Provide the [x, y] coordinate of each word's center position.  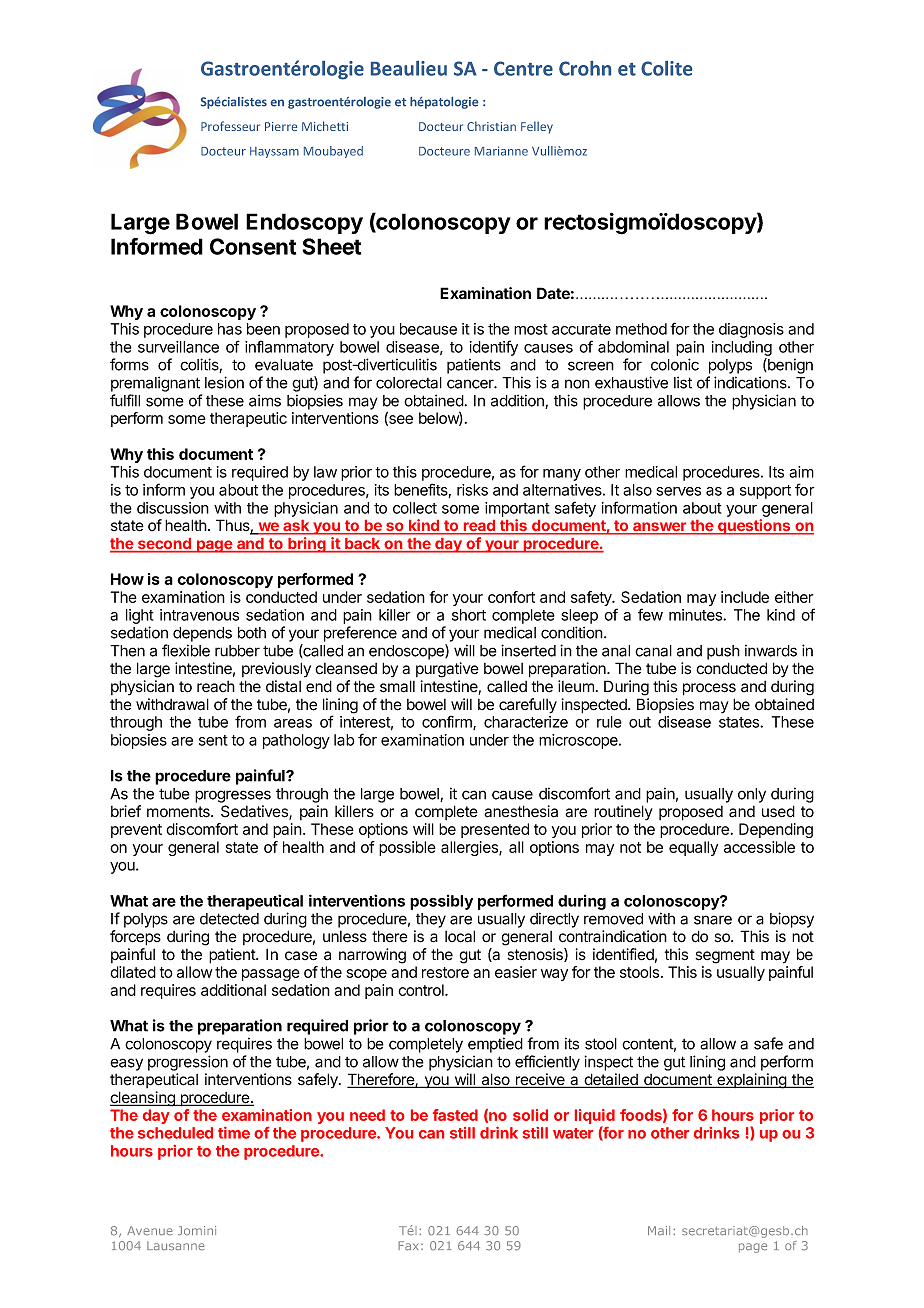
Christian [491, 126]
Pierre [281, 126]
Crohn [585, 68]
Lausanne [176, 1246]
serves [678, 491]
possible [407, 848]
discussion [173, 508]
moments [179, 812]
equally [693, 848]
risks [472, 490]
